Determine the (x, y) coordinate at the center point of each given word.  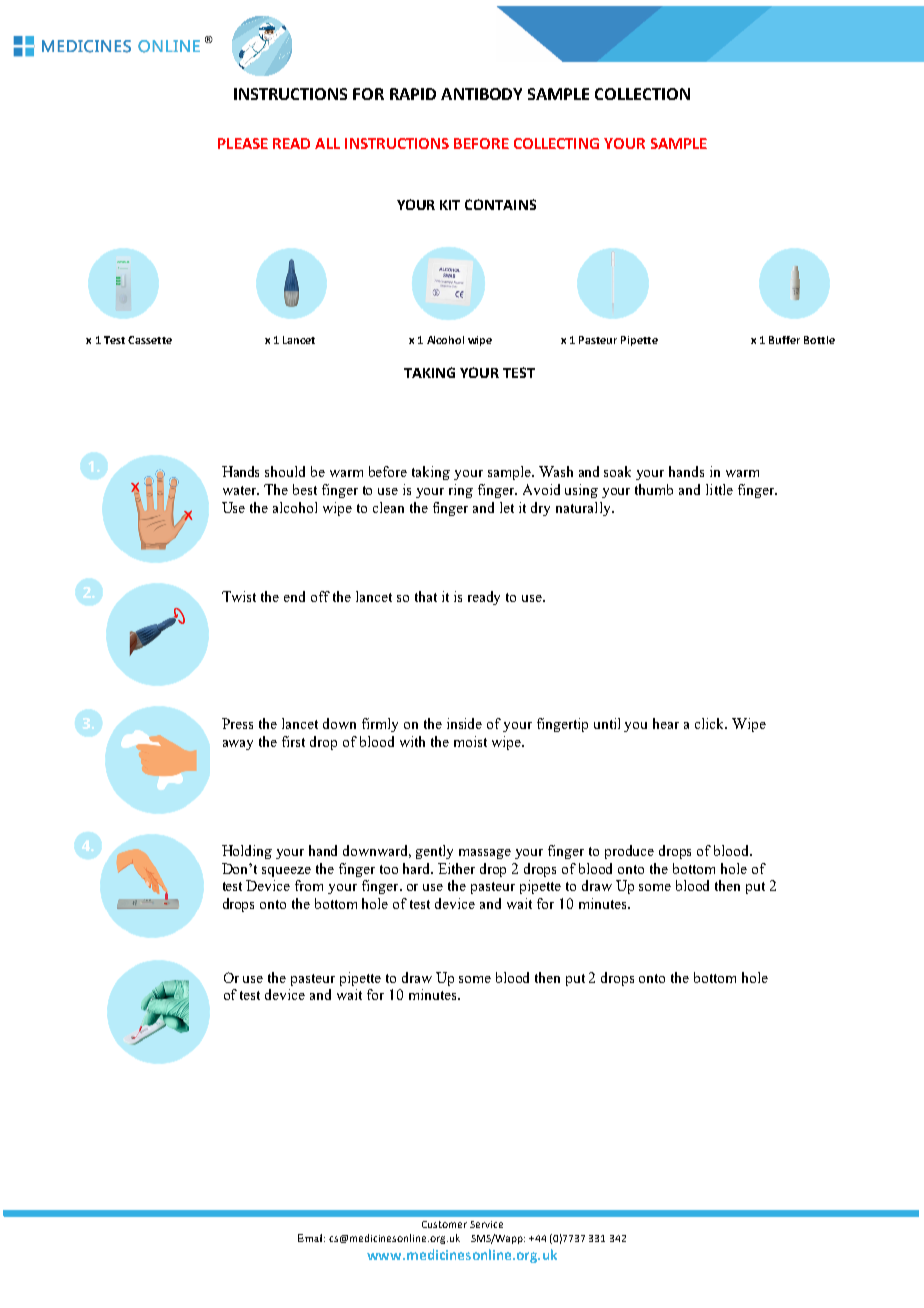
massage (485, 854)
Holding (247, 852)
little (719, 489)
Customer (444, 1224)
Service (486, 1224)
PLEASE (243, 143)
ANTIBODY (481, 94)
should (285, 471)
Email (311, 1238)
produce (629, 852)
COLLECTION (642, 94)
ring (461, 491)
